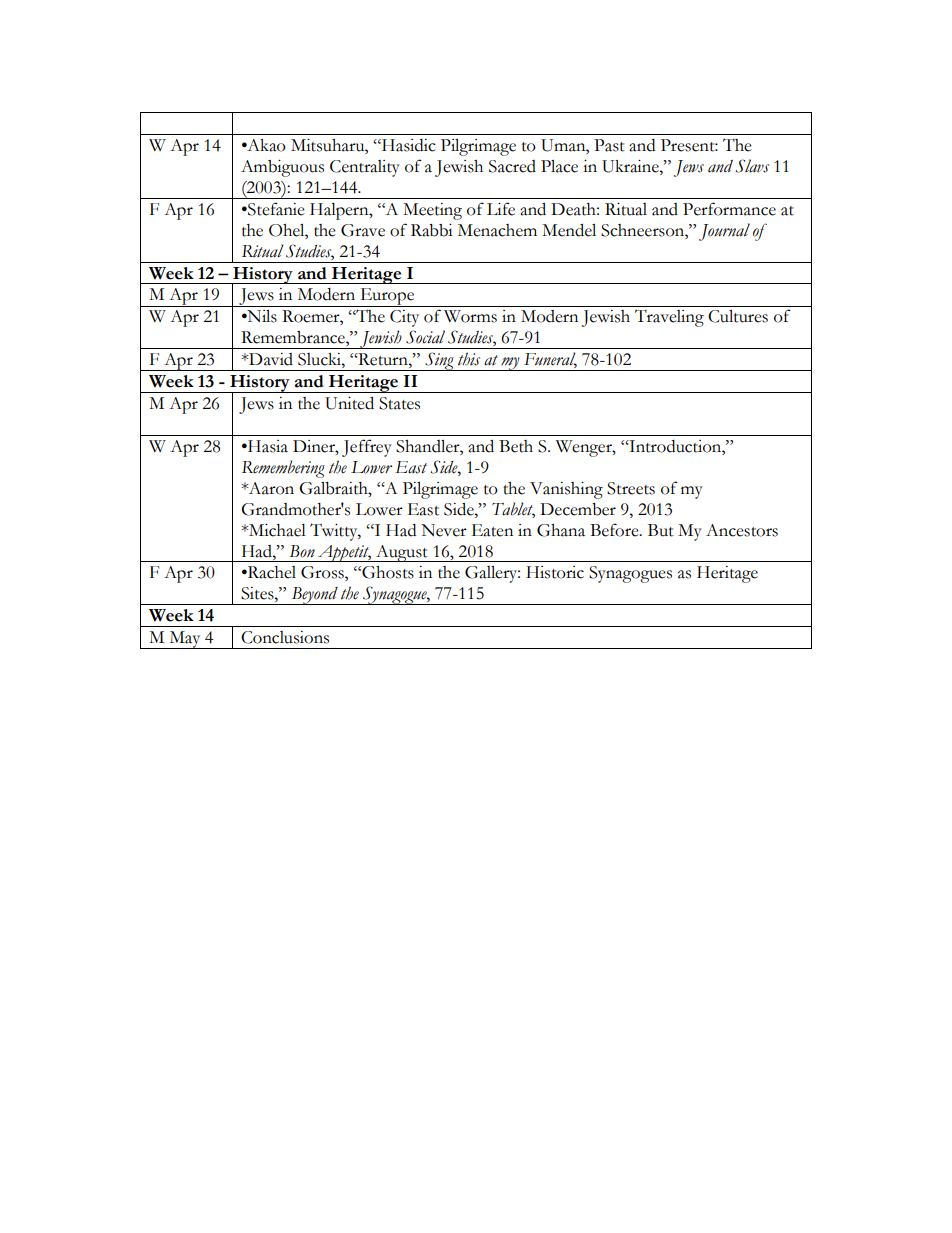  I want to click on Conclusions, so click(285, 637).
